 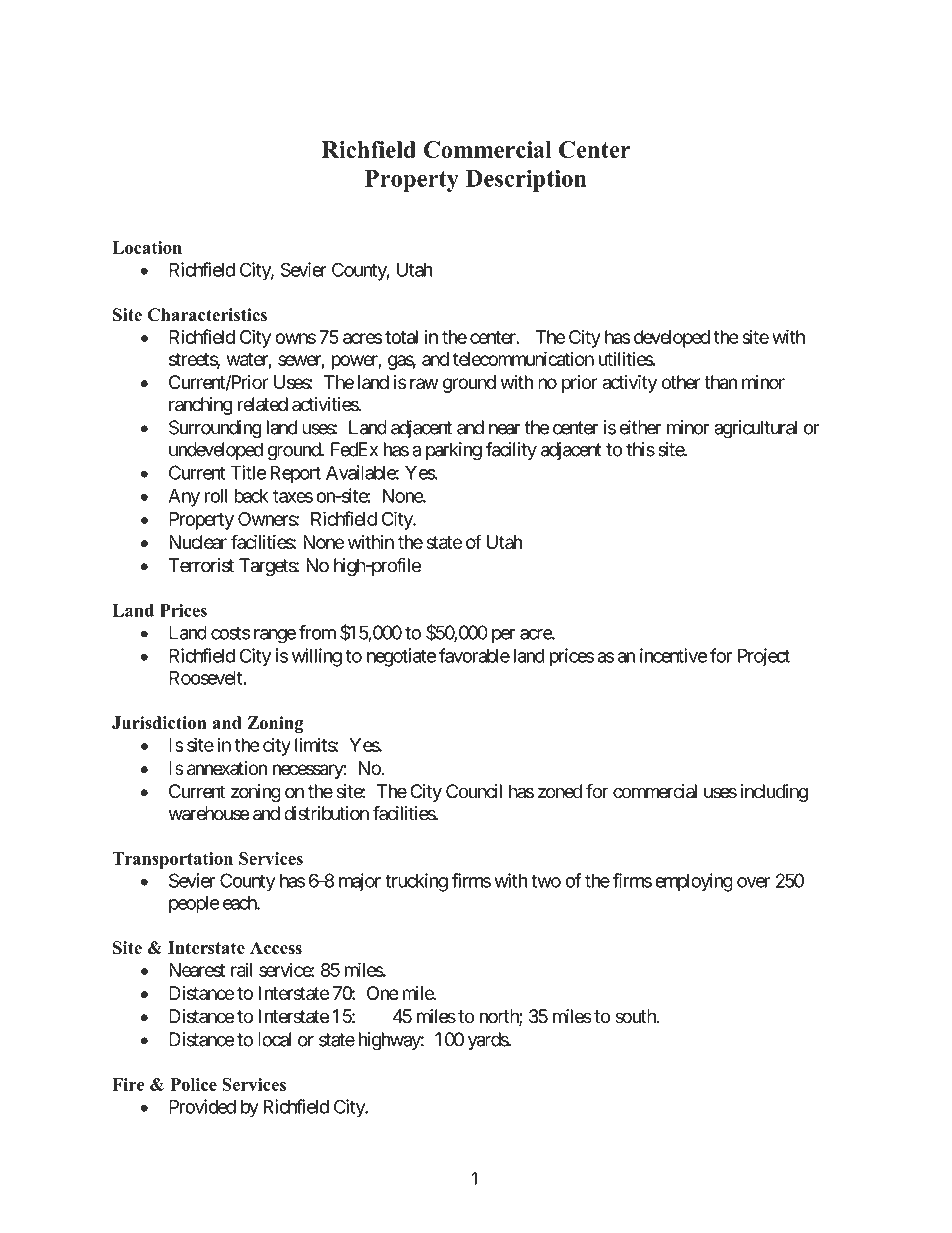 I want to click on parking, so click(x=454, y=451).
